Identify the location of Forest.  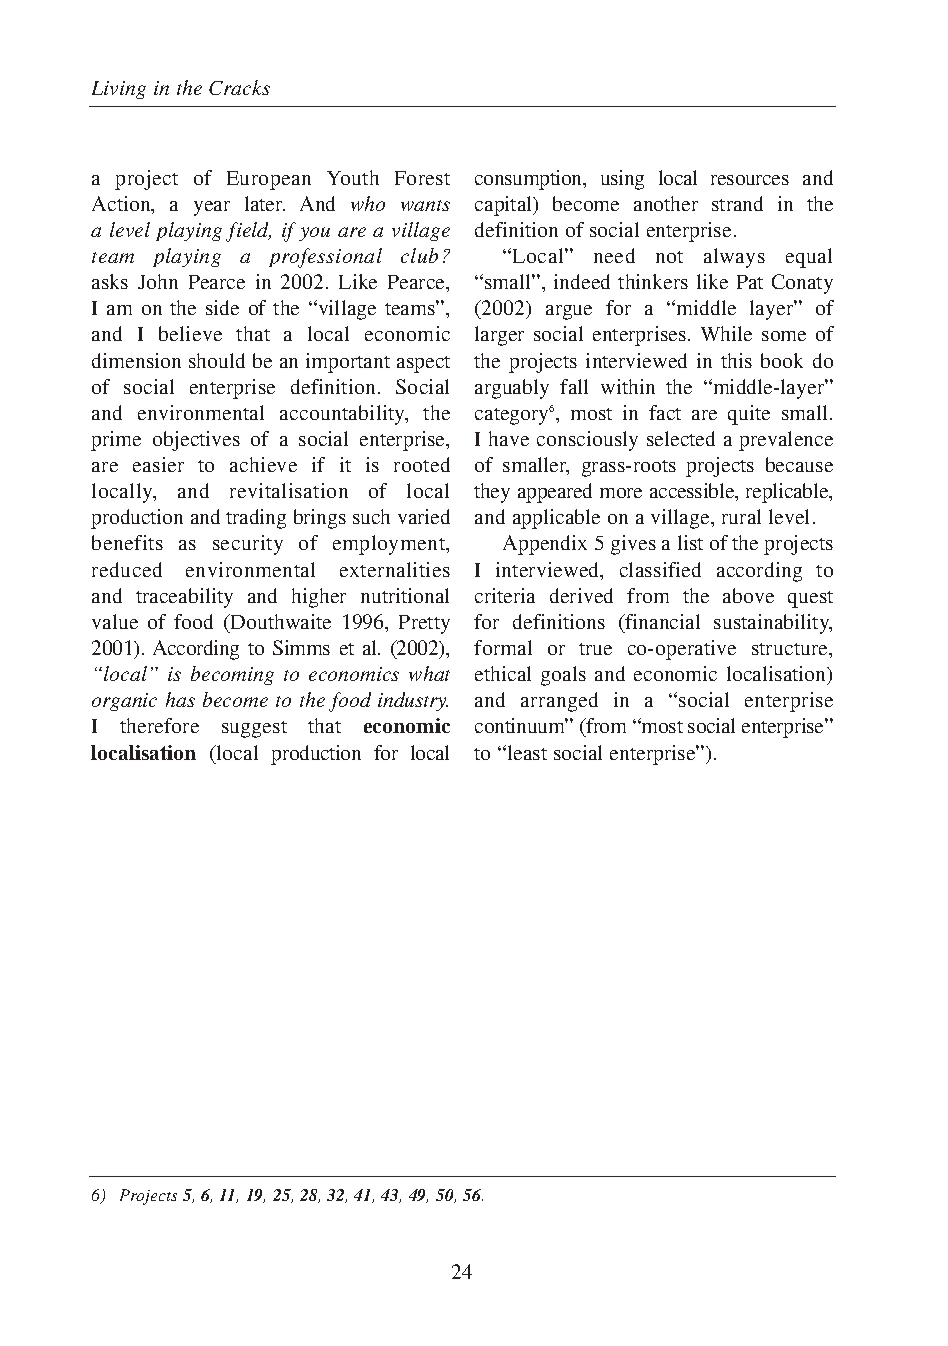
(422, 178).
